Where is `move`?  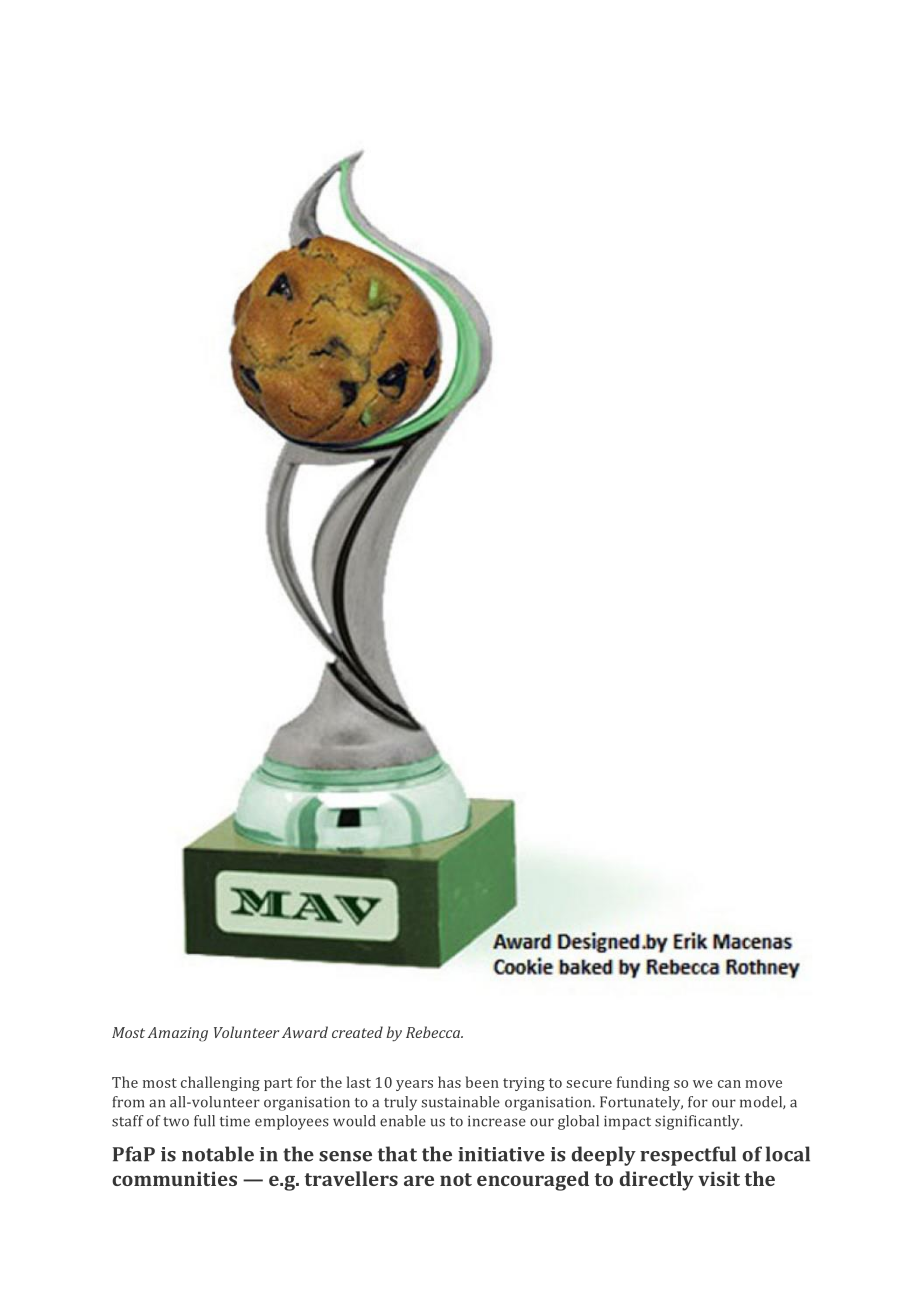
move is located at coordinates (763, 1084).
